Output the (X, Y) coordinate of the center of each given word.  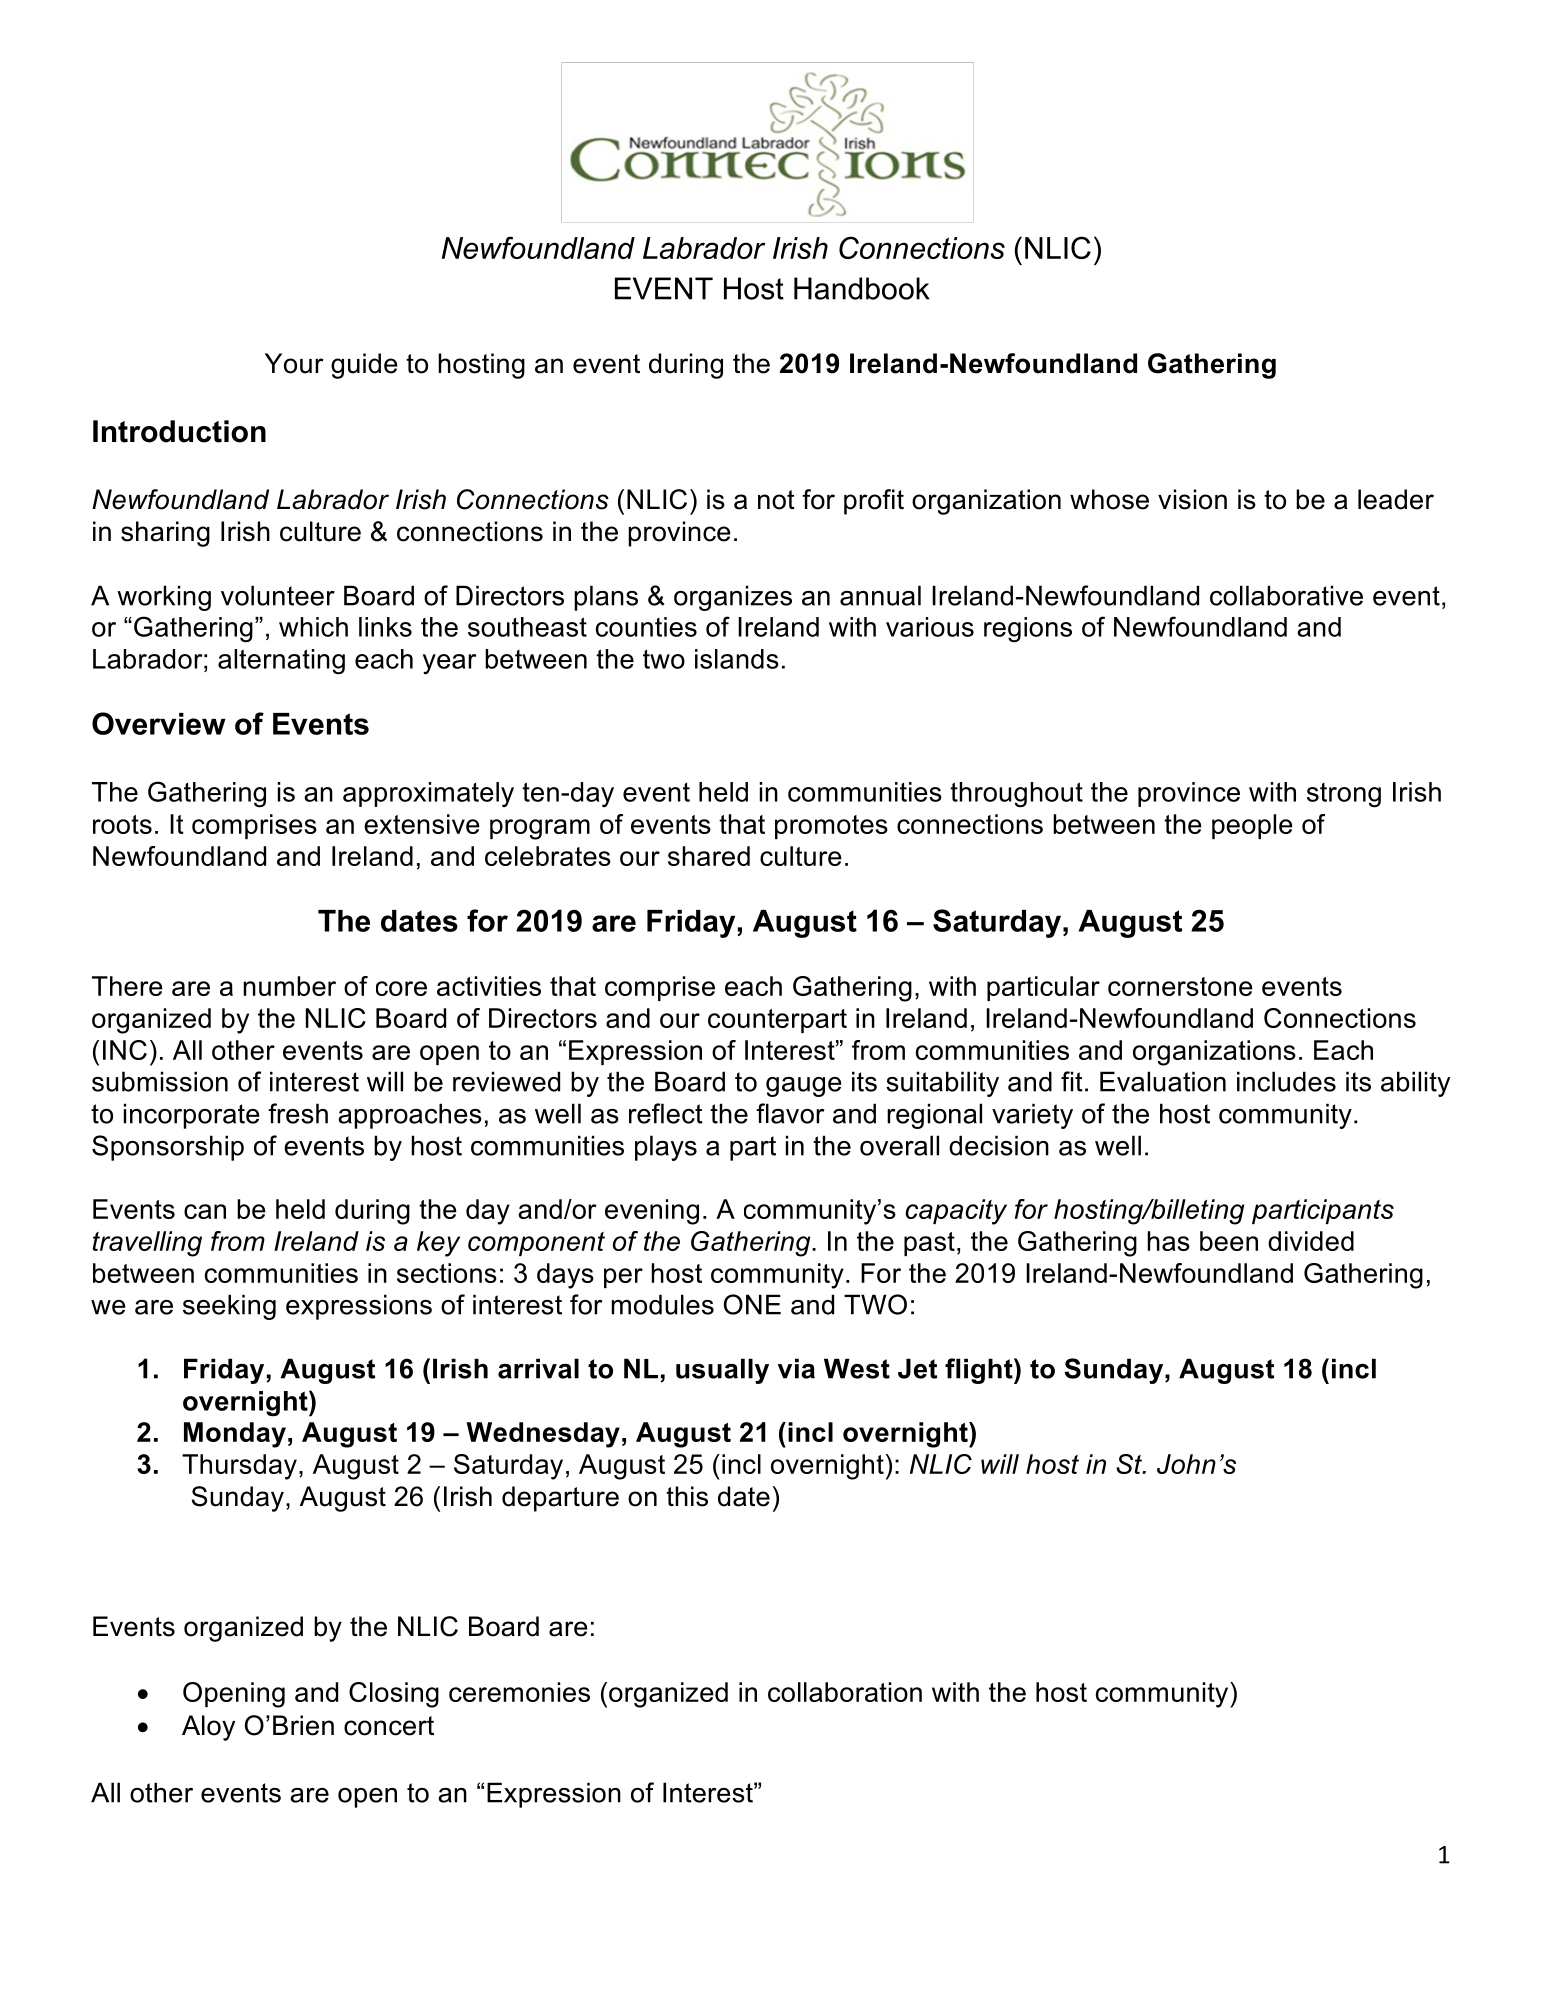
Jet (917, 1368)
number (289, 986)
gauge (803, 1087)
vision (1192, 499)
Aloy (208, 1728)
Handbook (862, 288)
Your (294, 363)
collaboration (845, 1692)
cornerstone (1180, 986)
